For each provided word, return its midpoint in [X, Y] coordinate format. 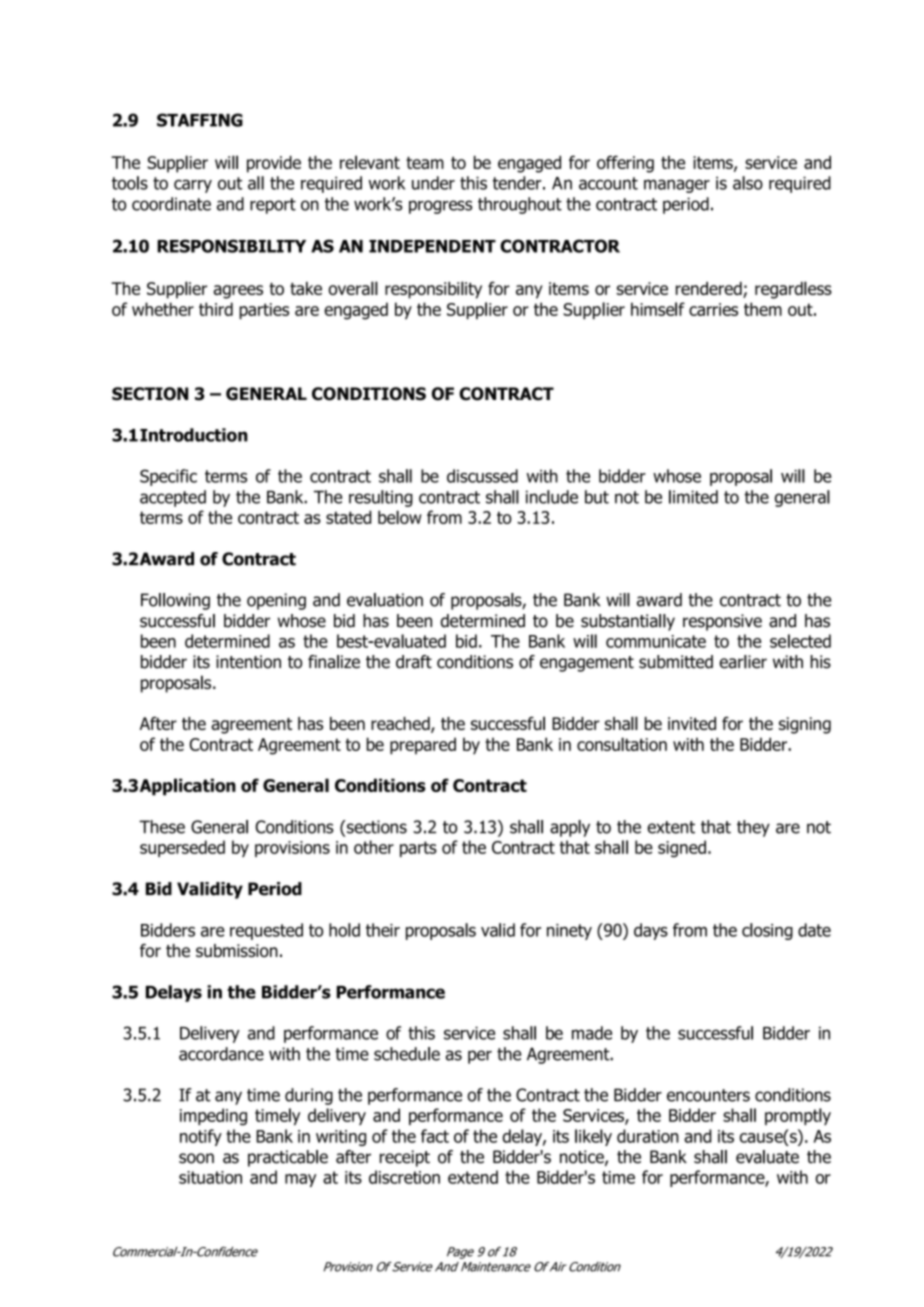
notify [201, 1137]
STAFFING [200, 120]
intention [248, 662]
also [748, 183]
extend [473, 1177]
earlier [743, 662]
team [425, 163]
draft [414, 662]
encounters [708, 1095]
